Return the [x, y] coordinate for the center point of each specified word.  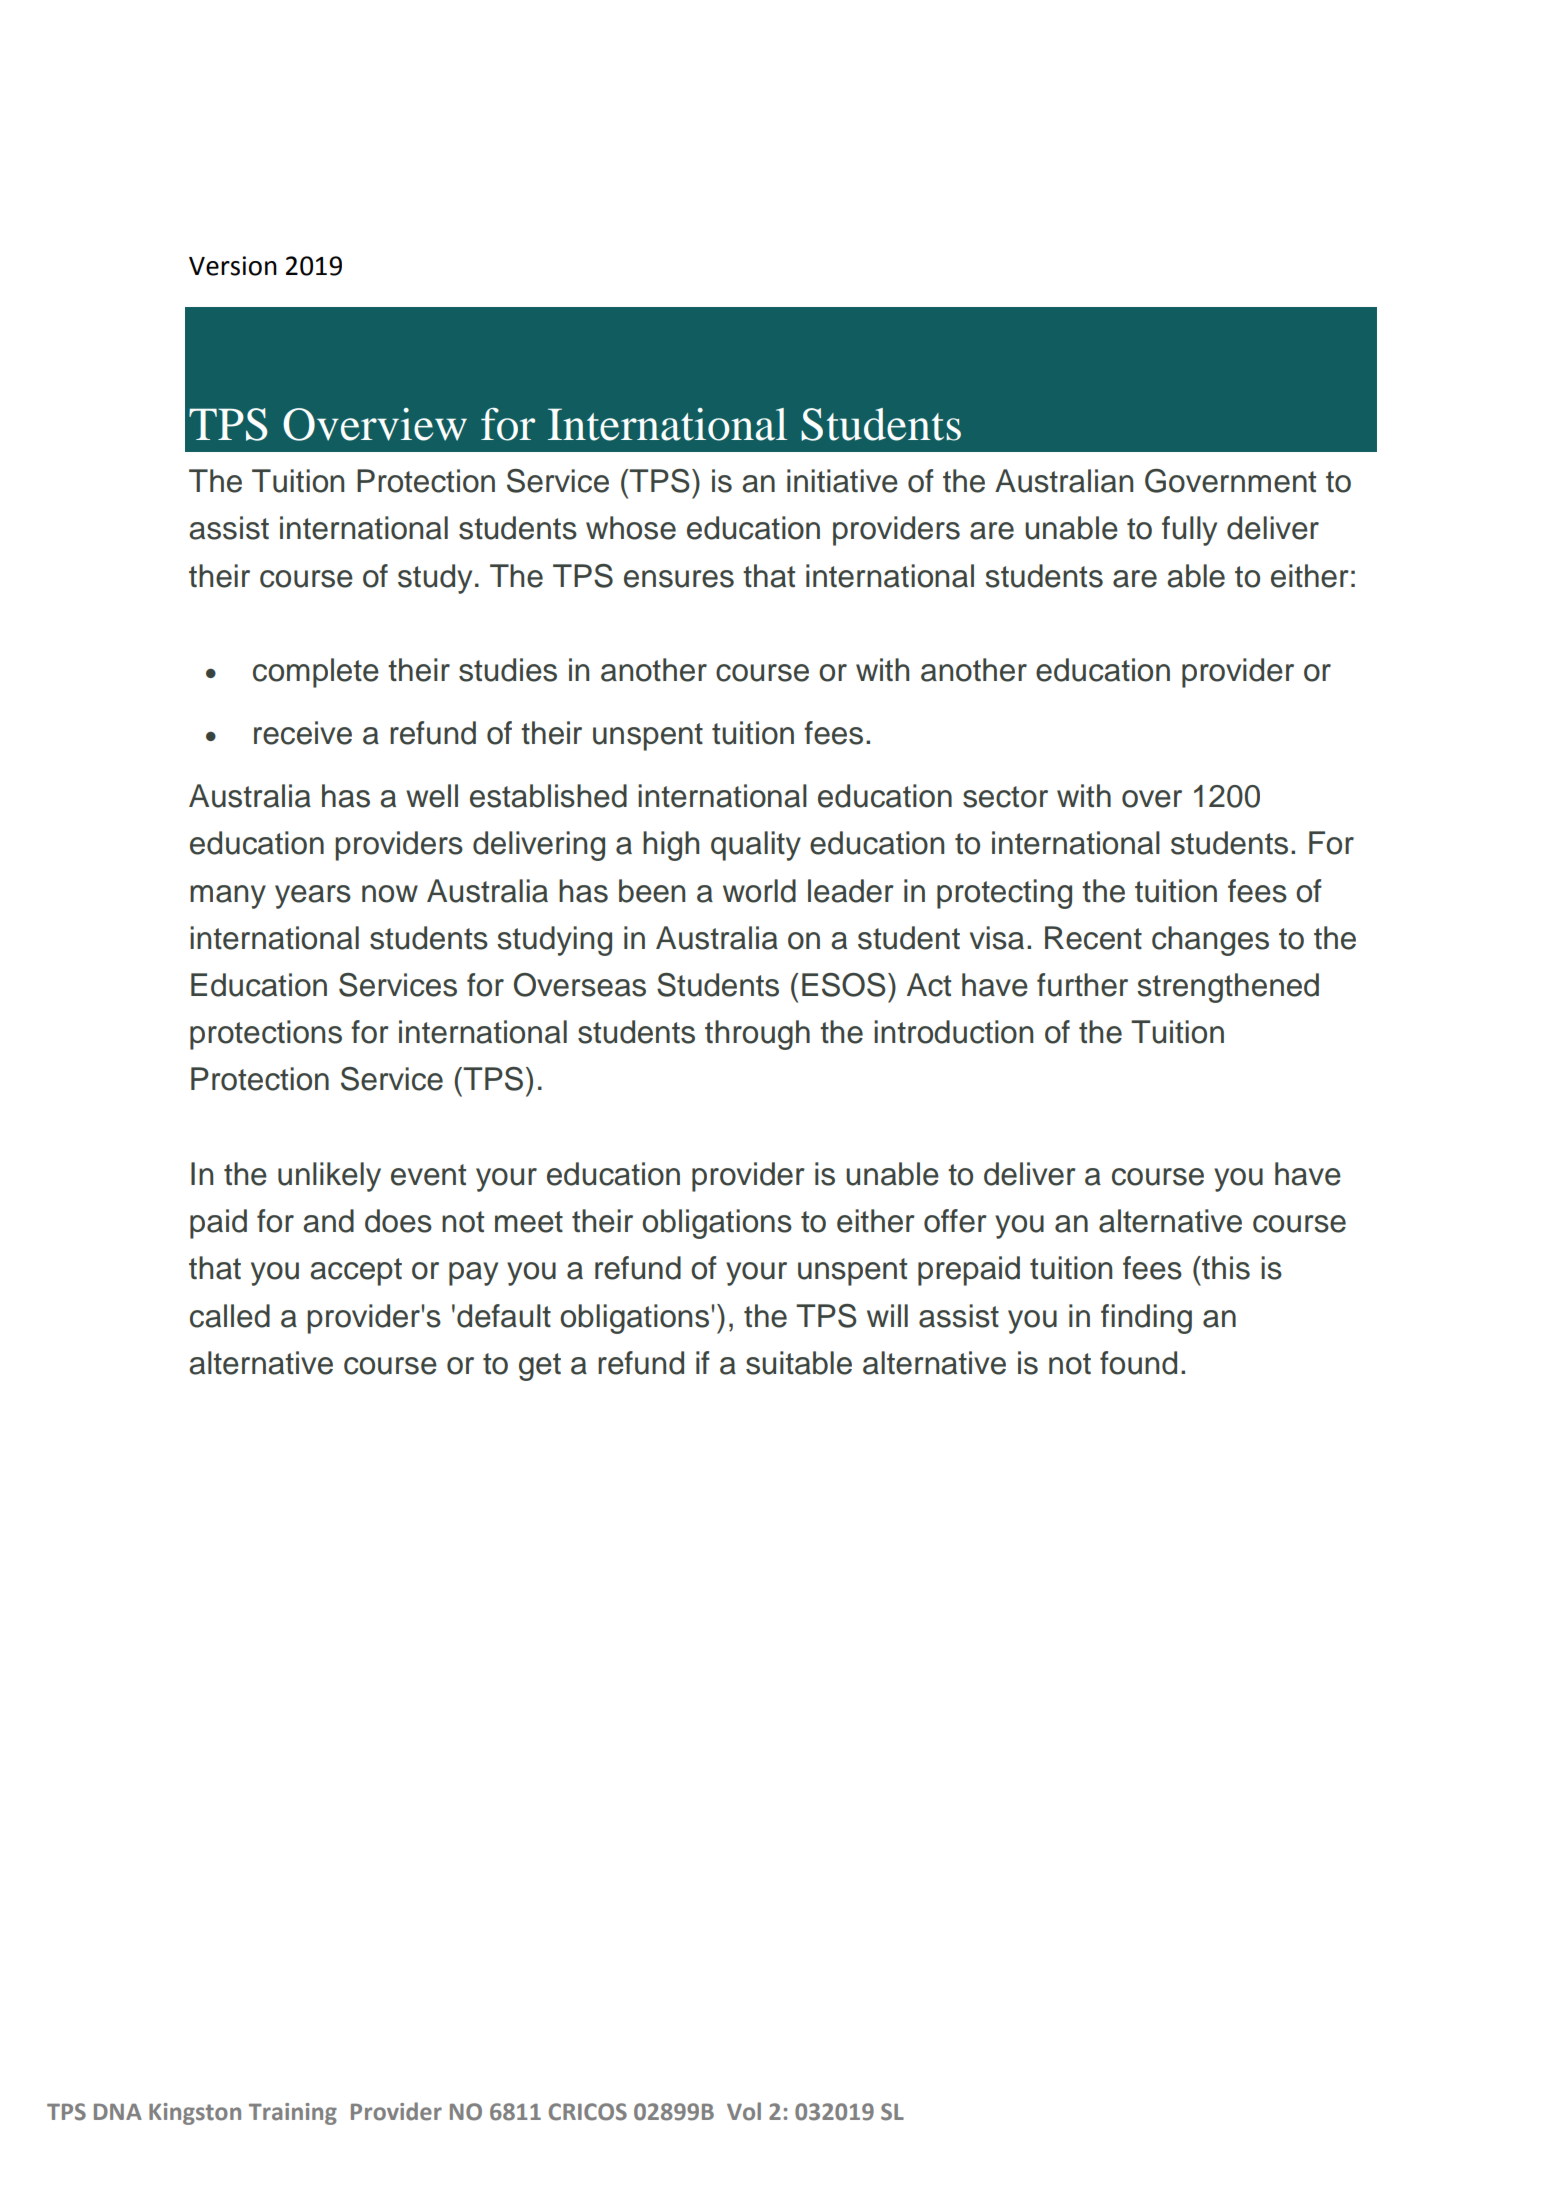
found [1138, 1363]
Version [233, 266]
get [540, 1367]
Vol [744, 2111]
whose [631, 528]
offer [955, 1221]
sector [1005, 797]
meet [529, 1222]
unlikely [329, 1177]
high [671, 846]
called [230, 1316]
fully [1189, 531]
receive [303, 733]
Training [293, 2114]
